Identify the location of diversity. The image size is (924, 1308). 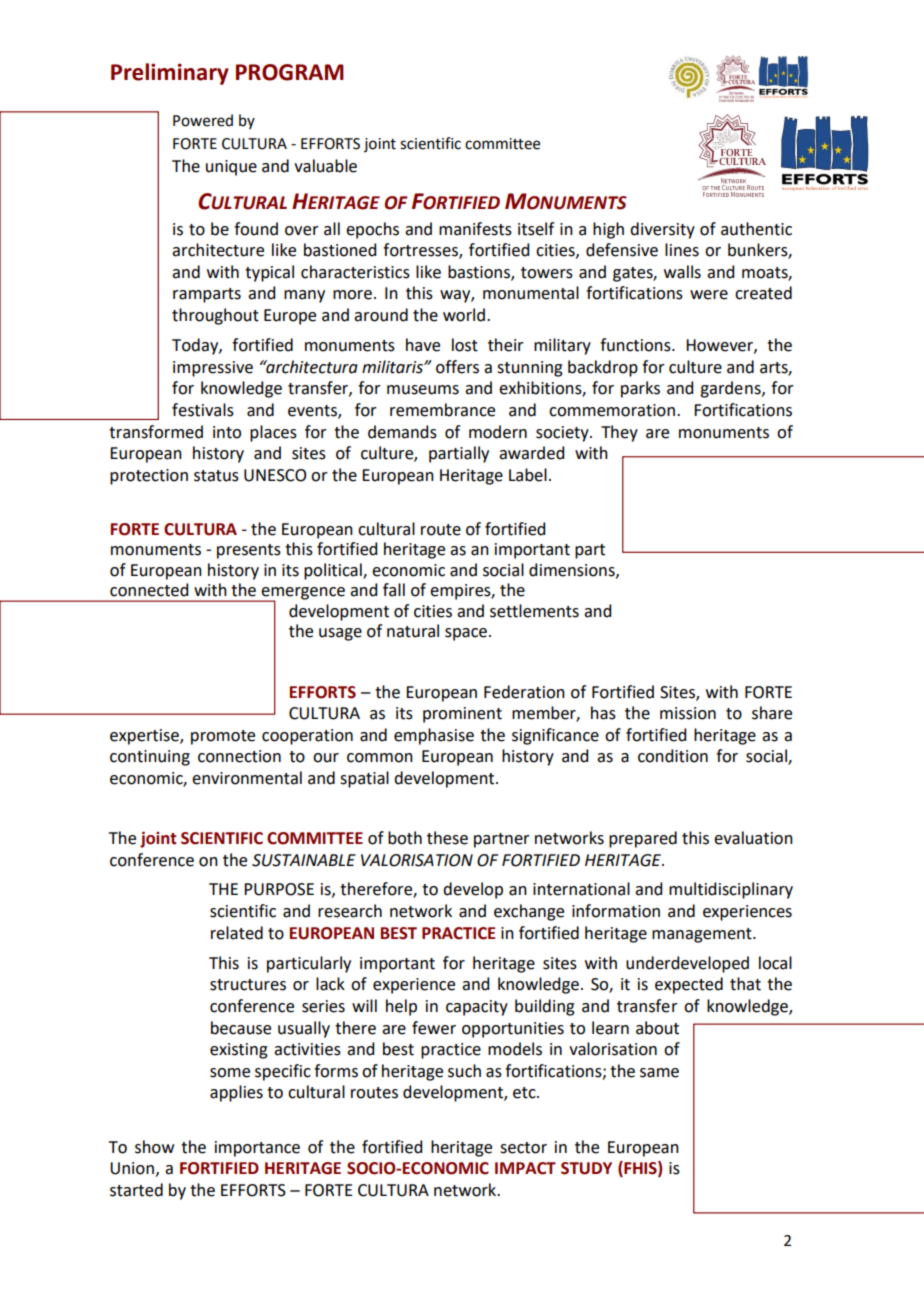
(662, 230).
